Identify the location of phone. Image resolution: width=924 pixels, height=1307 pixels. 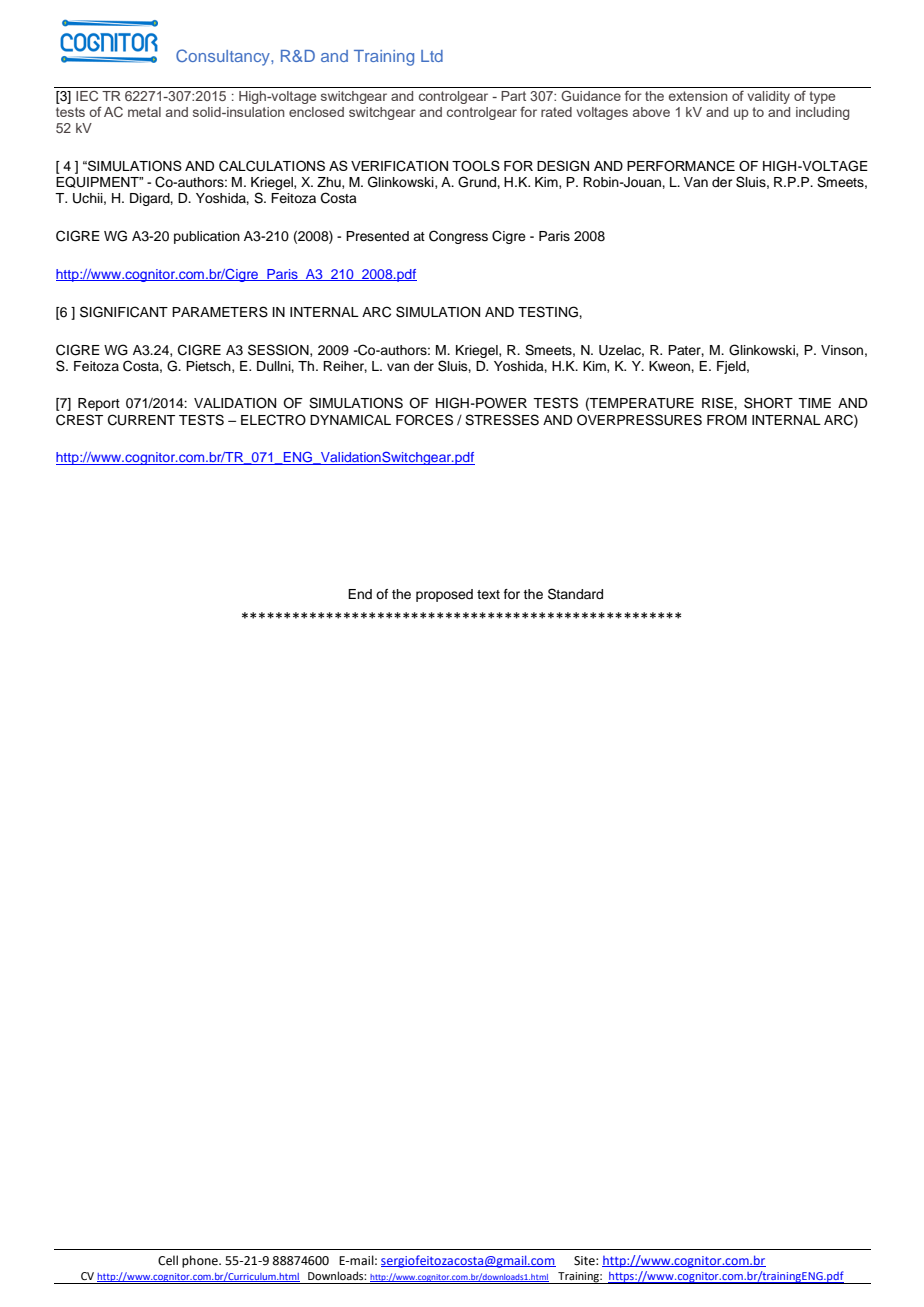
(201, 1261).
